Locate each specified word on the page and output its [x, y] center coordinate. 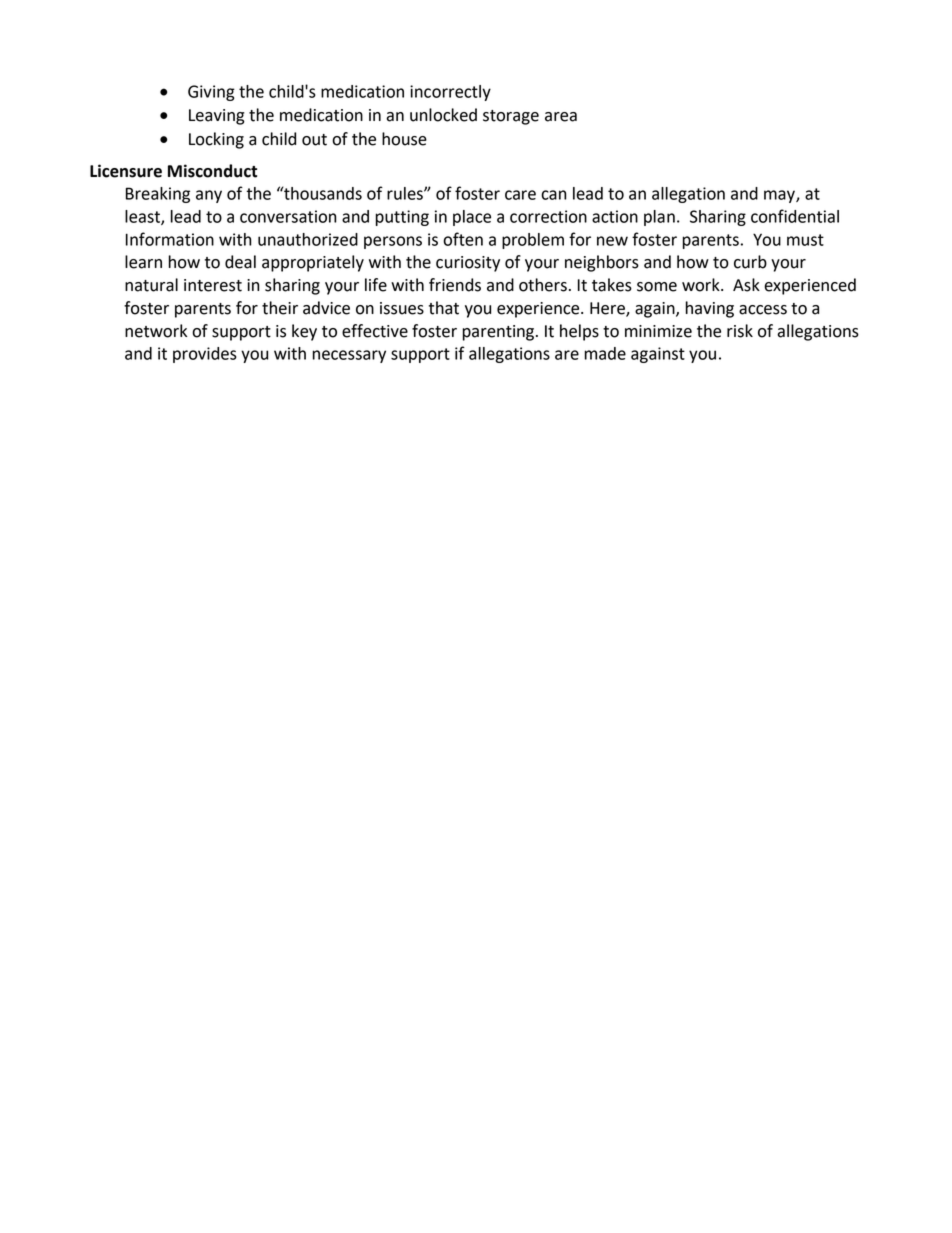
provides [205, 355]
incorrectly [450, 93]
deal [240, 262]
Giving [211, 93]
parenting [498, 333]
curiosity [468, 264]
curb [750, 262]
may [780, 196]
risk [740, 331]
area [561, 117]
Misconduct [212, 171]
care [520, 195]
